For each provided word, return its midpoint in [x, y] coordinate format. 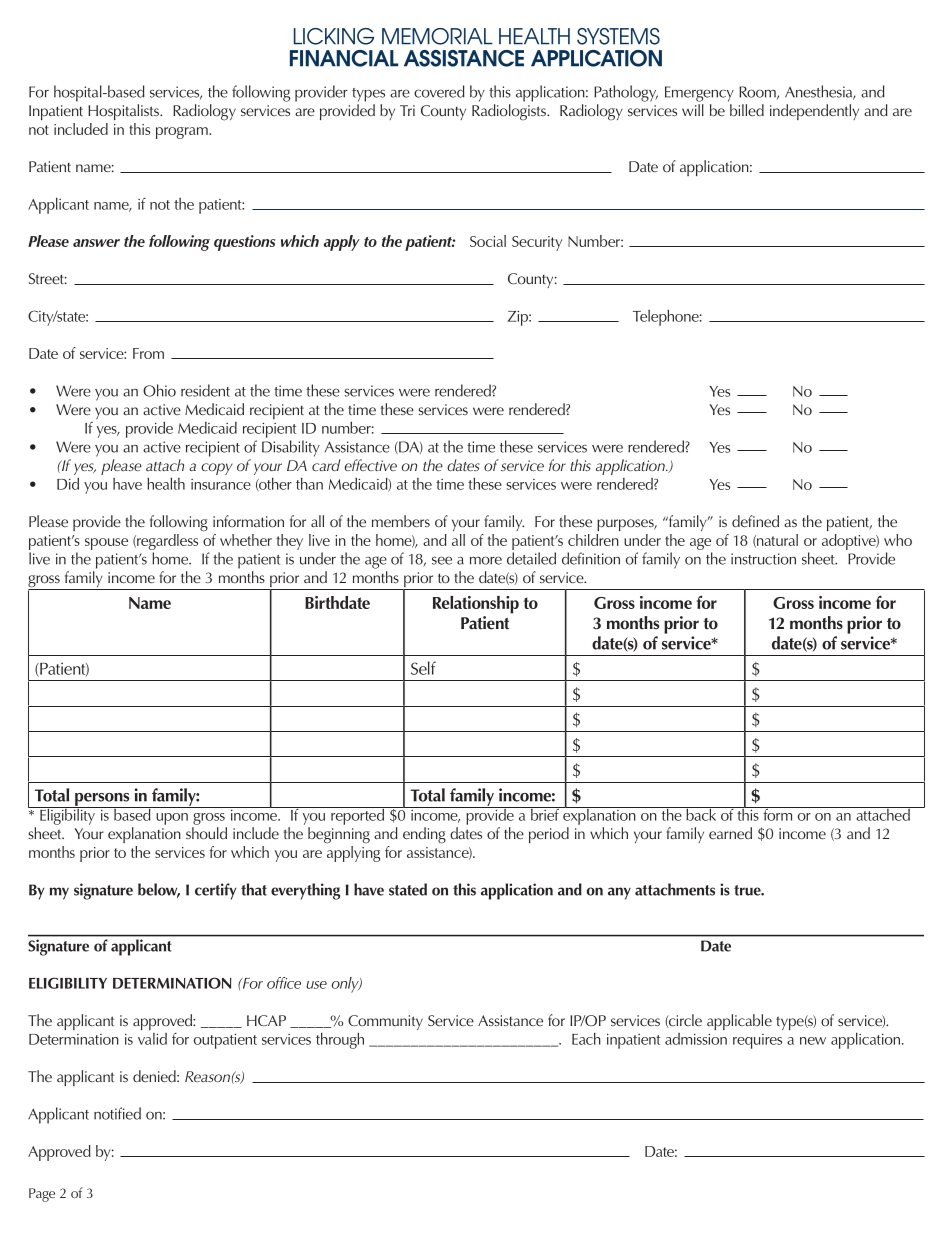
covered [439, 91]
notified [117, 1113]
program [183, 133]
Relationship [476, 605]
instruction [763, 559]
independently [814, 112]
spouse [106, 544]
